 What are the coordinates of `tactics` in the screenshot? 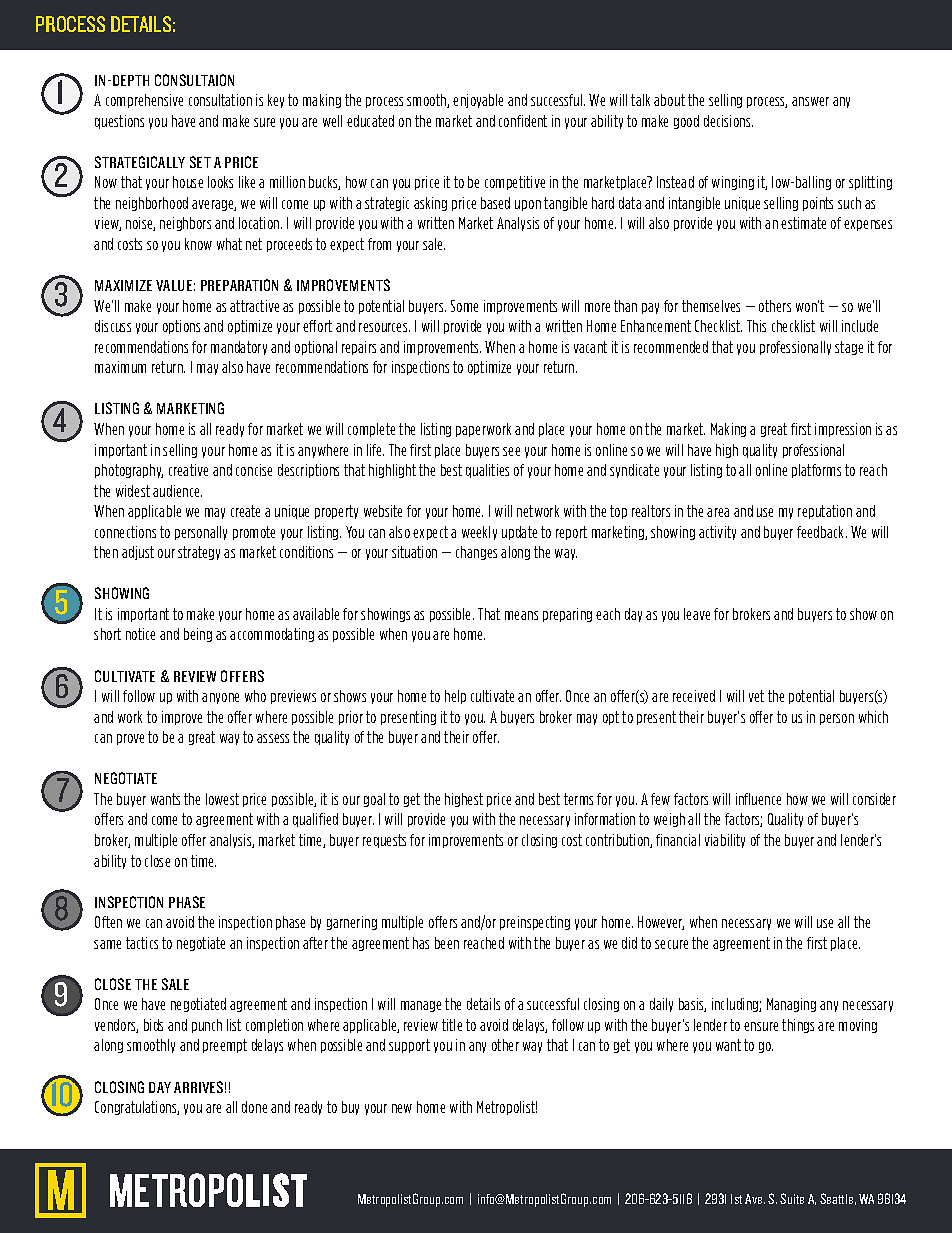 It's located at (142, 943).
